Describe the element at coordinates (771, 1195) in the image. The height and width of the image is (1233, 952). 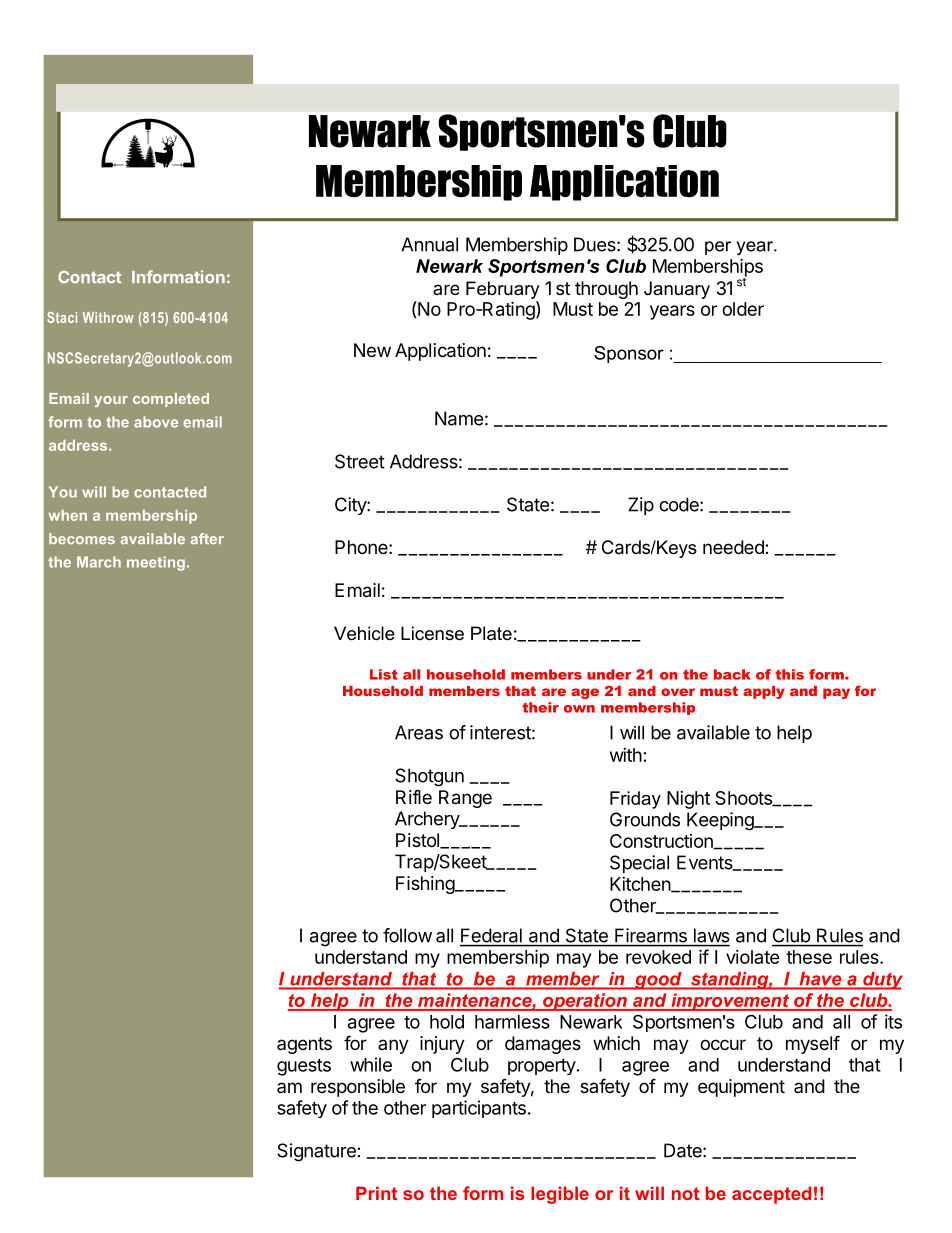
I see `accepted` at that location.
